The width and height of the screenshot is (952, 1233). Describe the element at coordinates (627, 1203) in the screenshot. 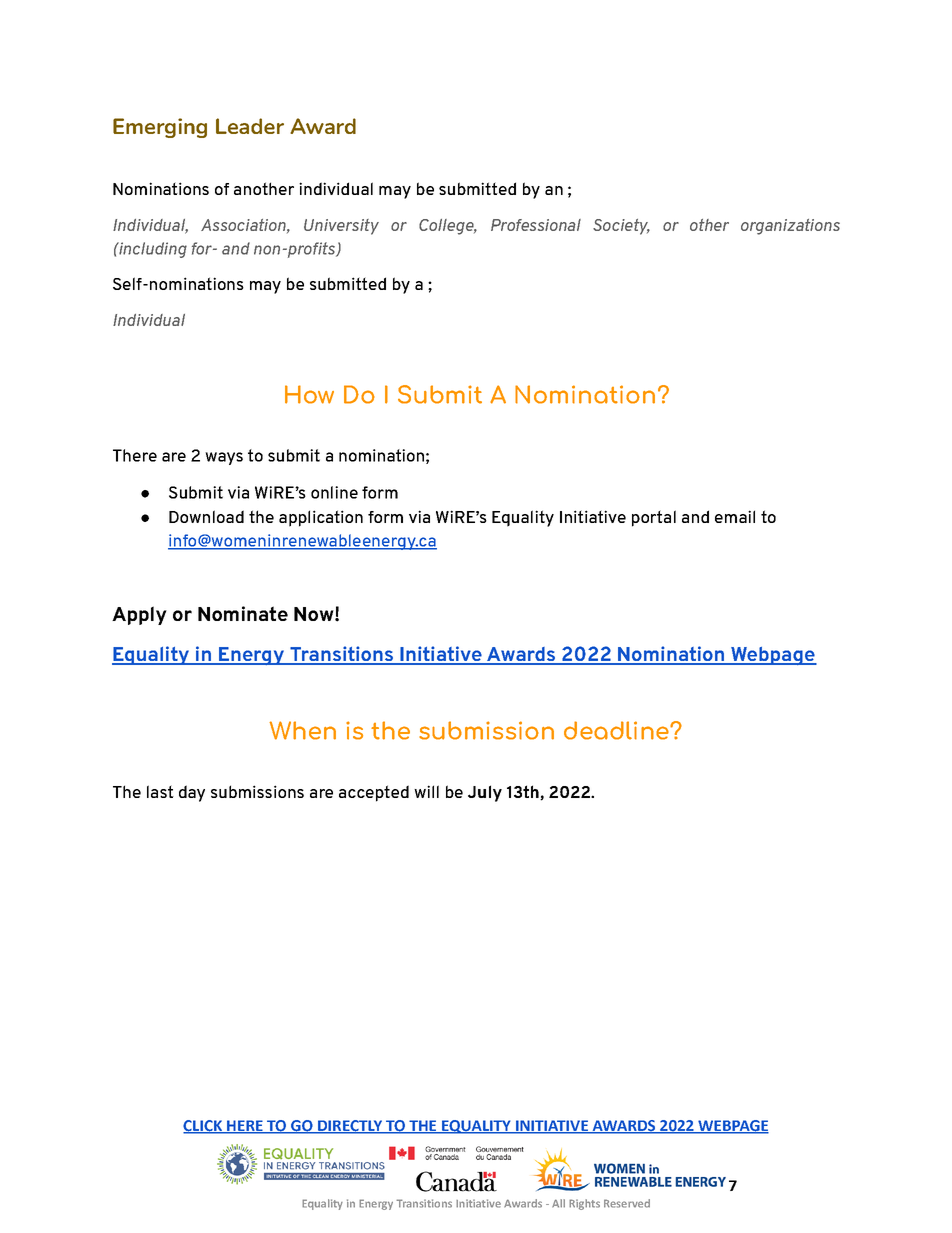

I see `Reserved` at that location.
